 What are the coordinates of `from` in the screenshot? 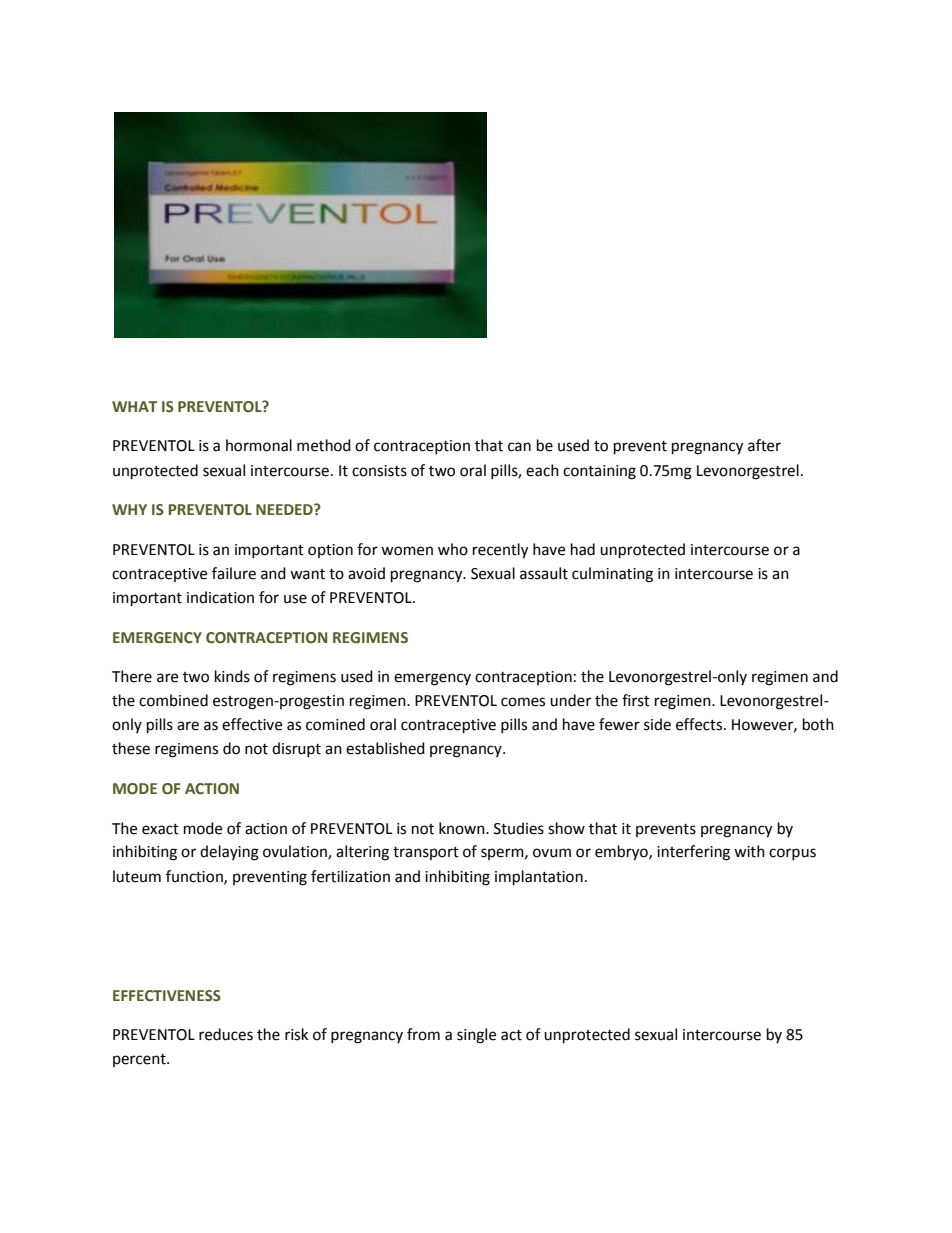 It's located at (423, 1034).
